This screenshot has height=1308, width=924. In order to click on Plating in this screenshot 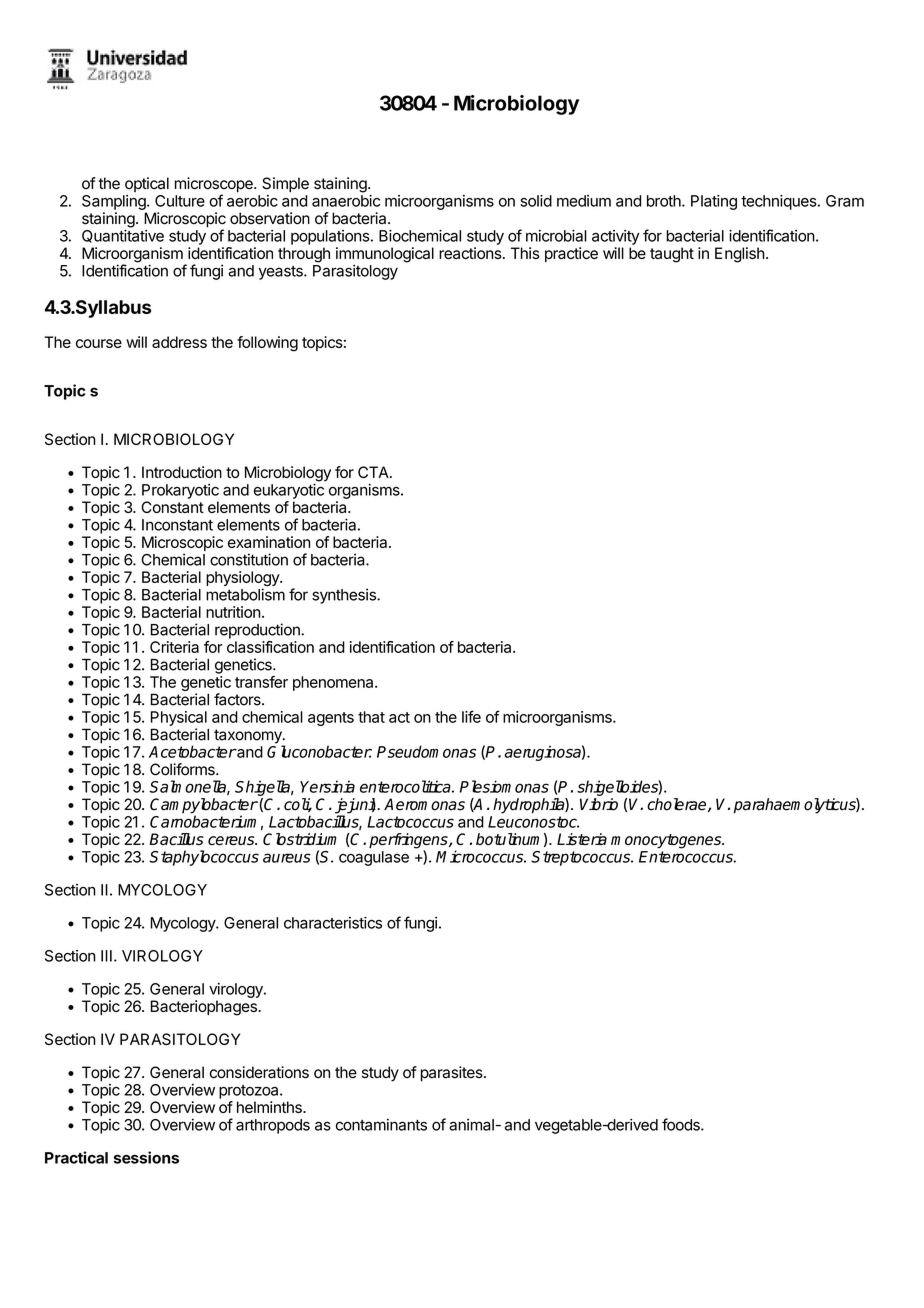, I will do `click(714, 202)`.
